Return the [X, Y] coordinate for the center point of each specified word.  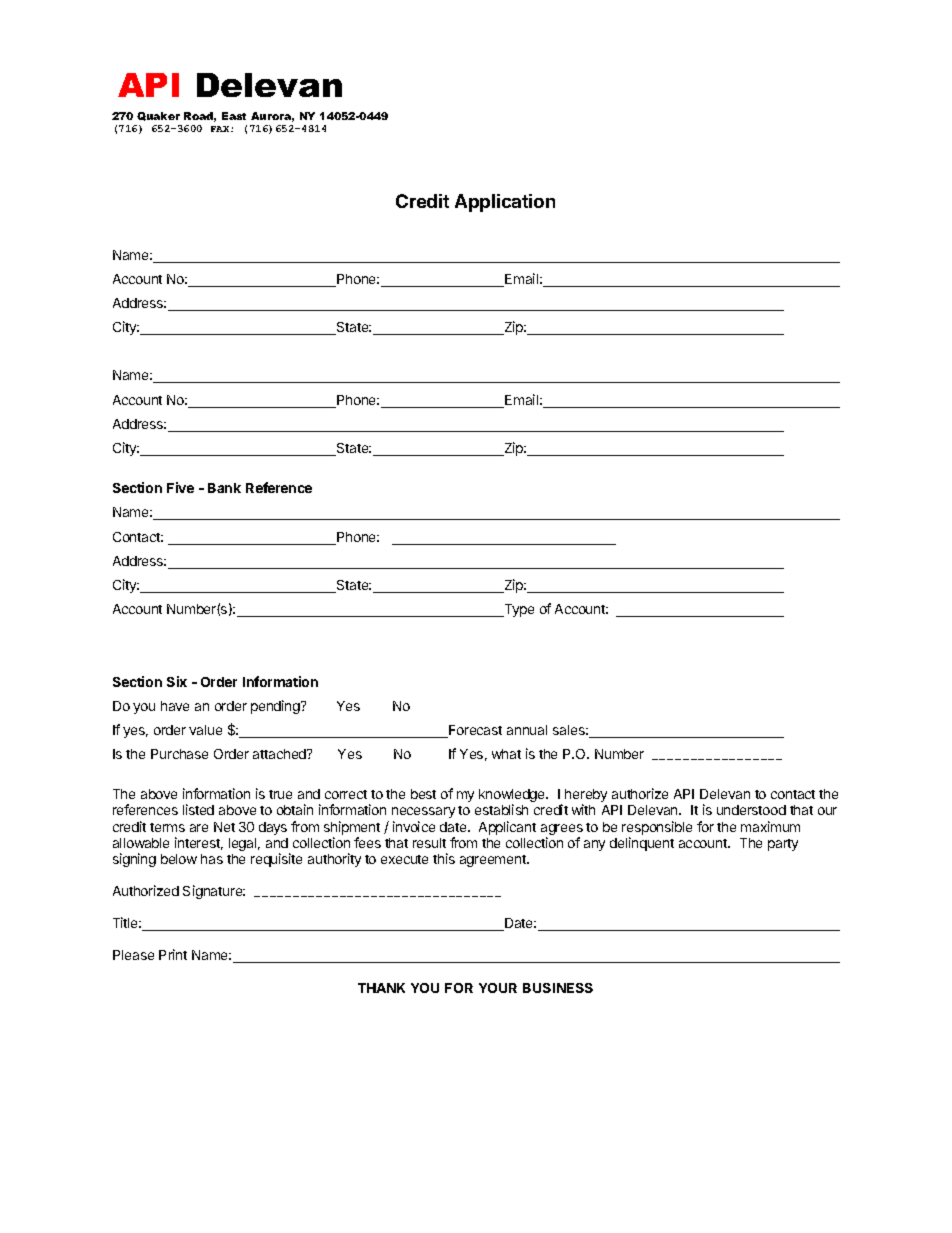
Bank [224, 488]
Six [177, 681]
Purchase [179, 754]
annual [527, 730]
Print [173, 954]
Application [505, 203]
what [506, 754]
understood [751, 810]
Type [518, 610]
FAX [221, 129]
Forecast [474, 731]
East [234, 116]
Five [180, 487]
